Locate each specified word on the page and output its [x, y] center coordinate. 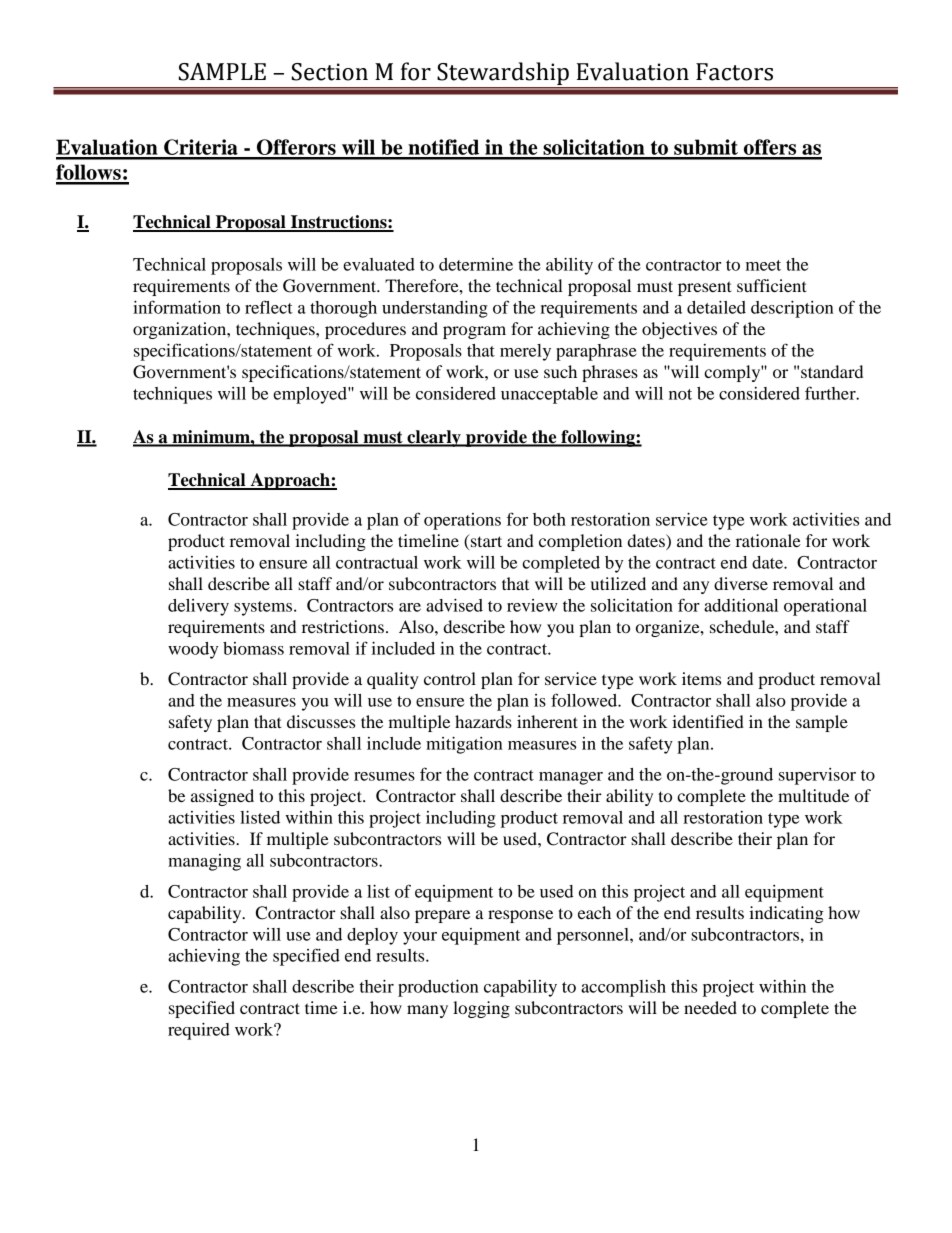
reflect [269, 307]
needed [710, 1007]
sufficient [772, 285]
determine [476, 264]
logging [481, 1009]
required [199, 1031]
